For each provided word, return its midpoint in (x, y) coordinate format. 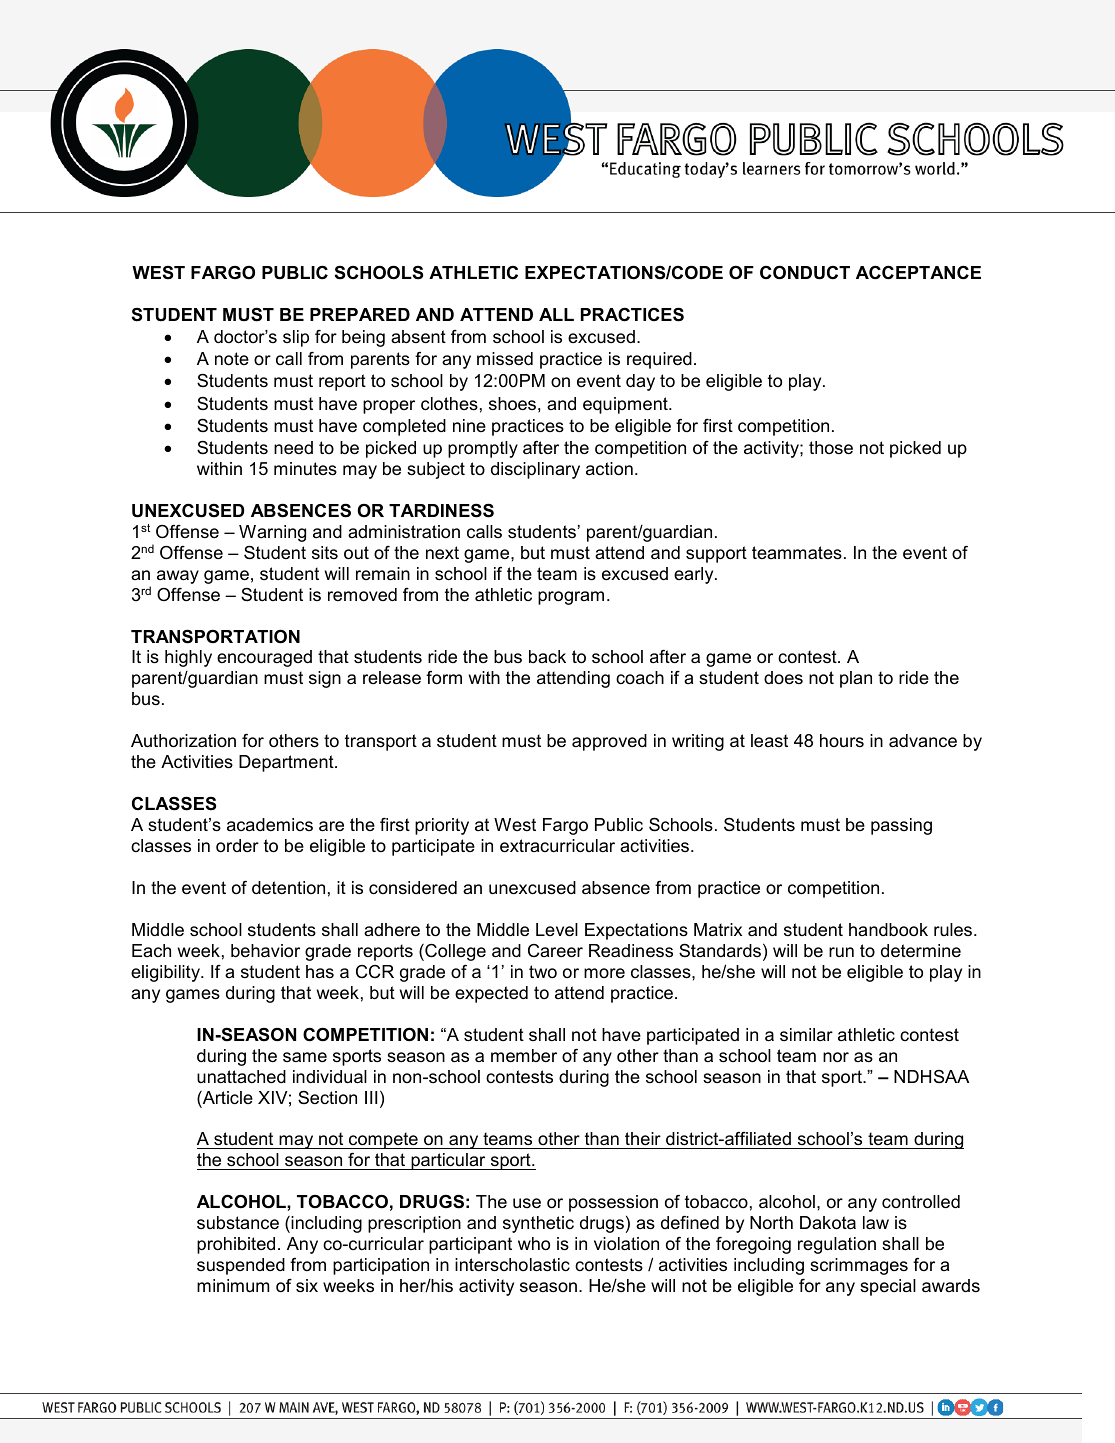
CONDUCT (805, 272)
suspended (241, 1266)
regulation (837, 1245)
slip (296, 338)
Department (287, 763)
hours (842, 741)
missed (505, 359)
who (534, 1244)
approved (609, 742)
